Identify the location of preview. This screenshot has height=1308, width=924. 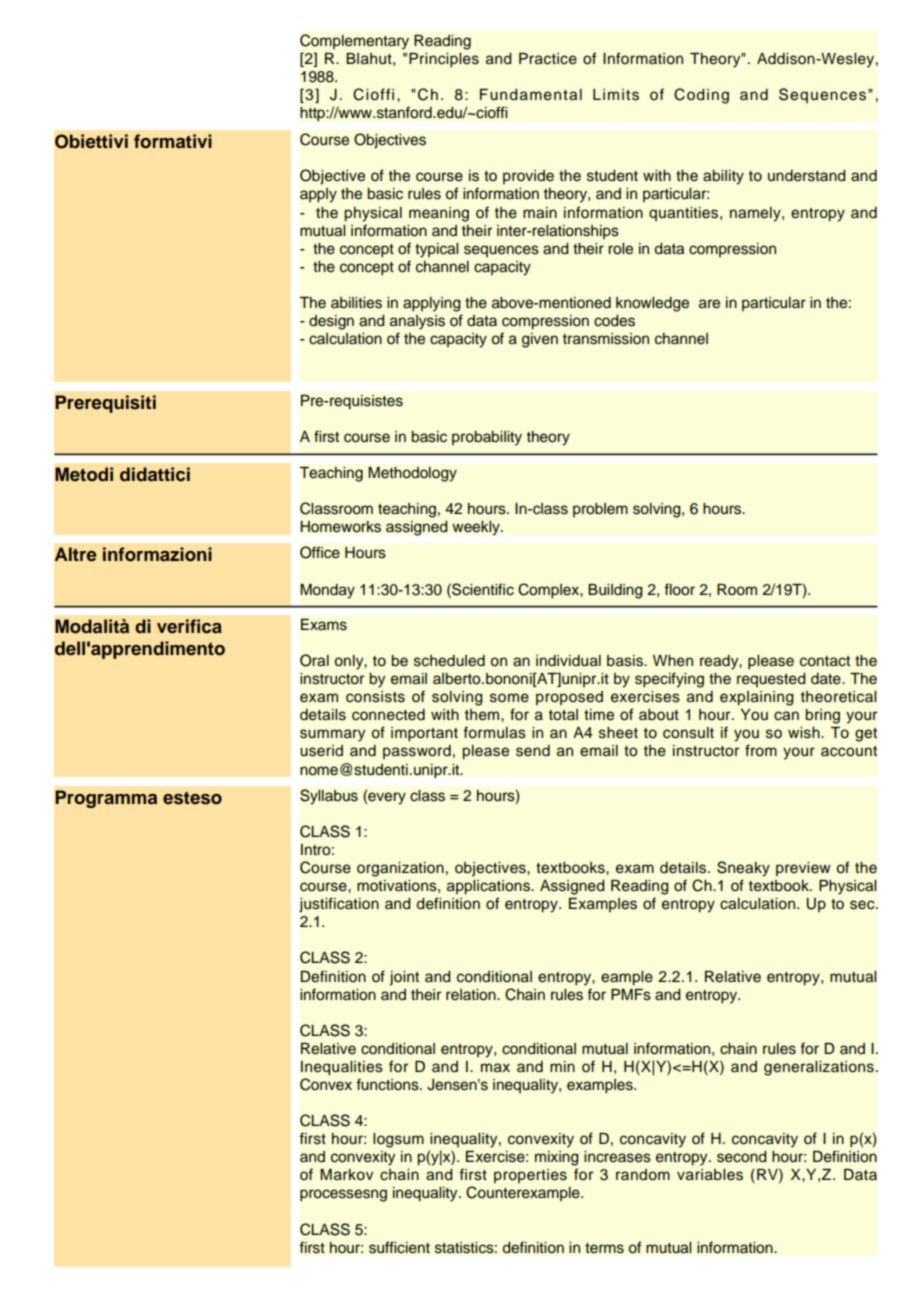
(803, 869).
